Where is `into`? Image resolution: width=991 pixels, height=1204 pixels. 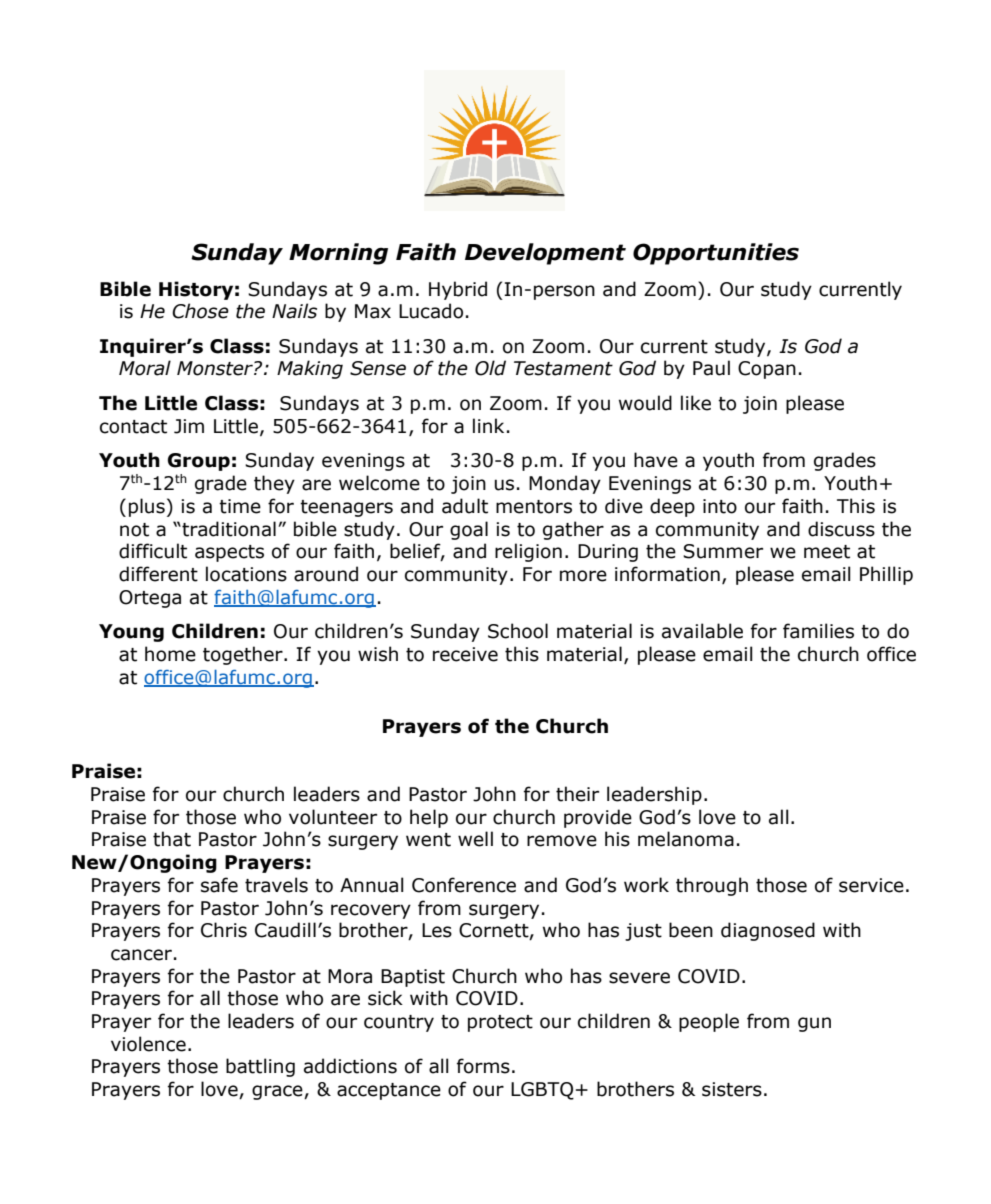 into is located at coordinates (720, 506).
